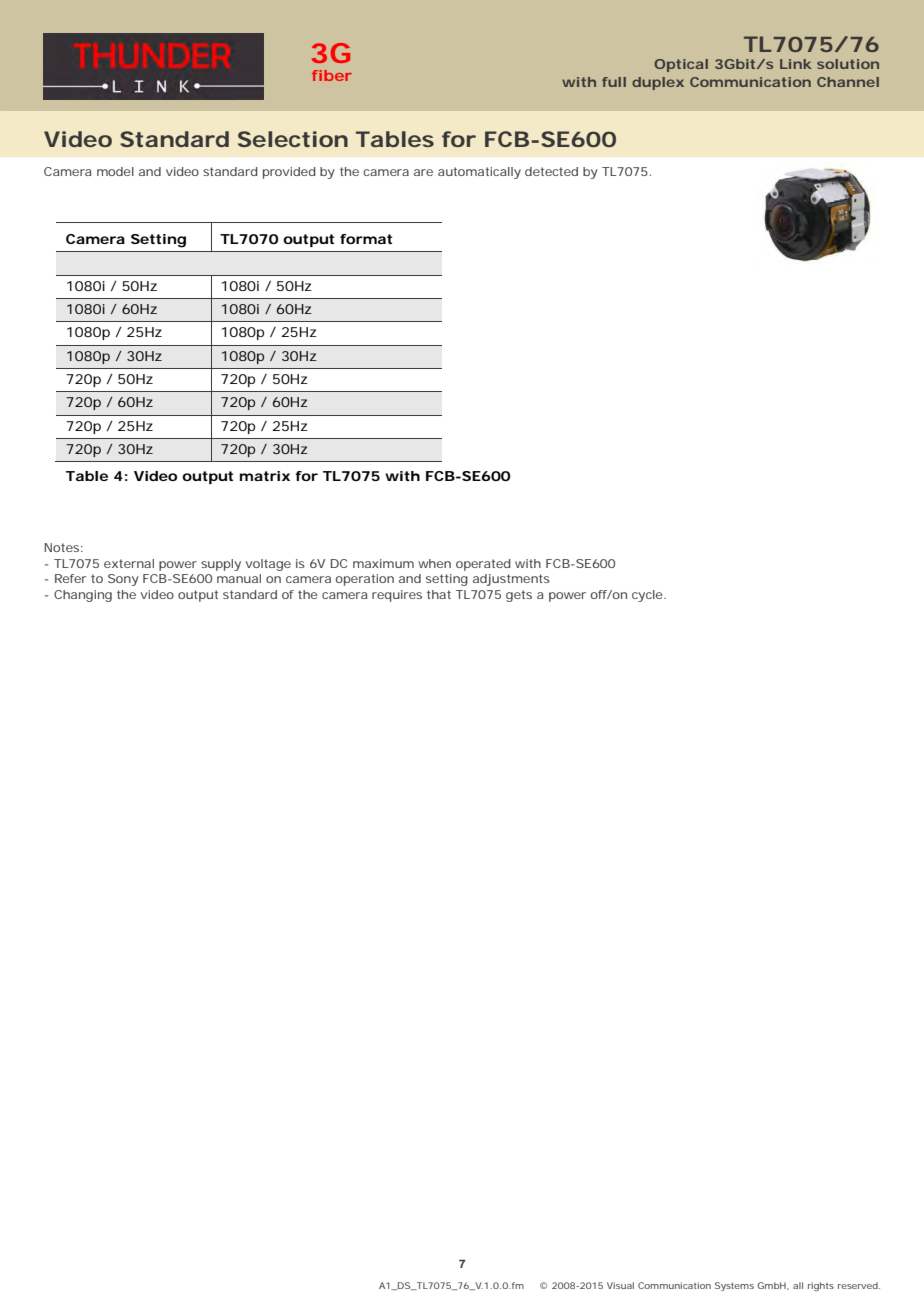 The width and height of the document is (924, 1309). Describe the element at coordinates (83, 596) in the document. I see `Changing` at that location.
